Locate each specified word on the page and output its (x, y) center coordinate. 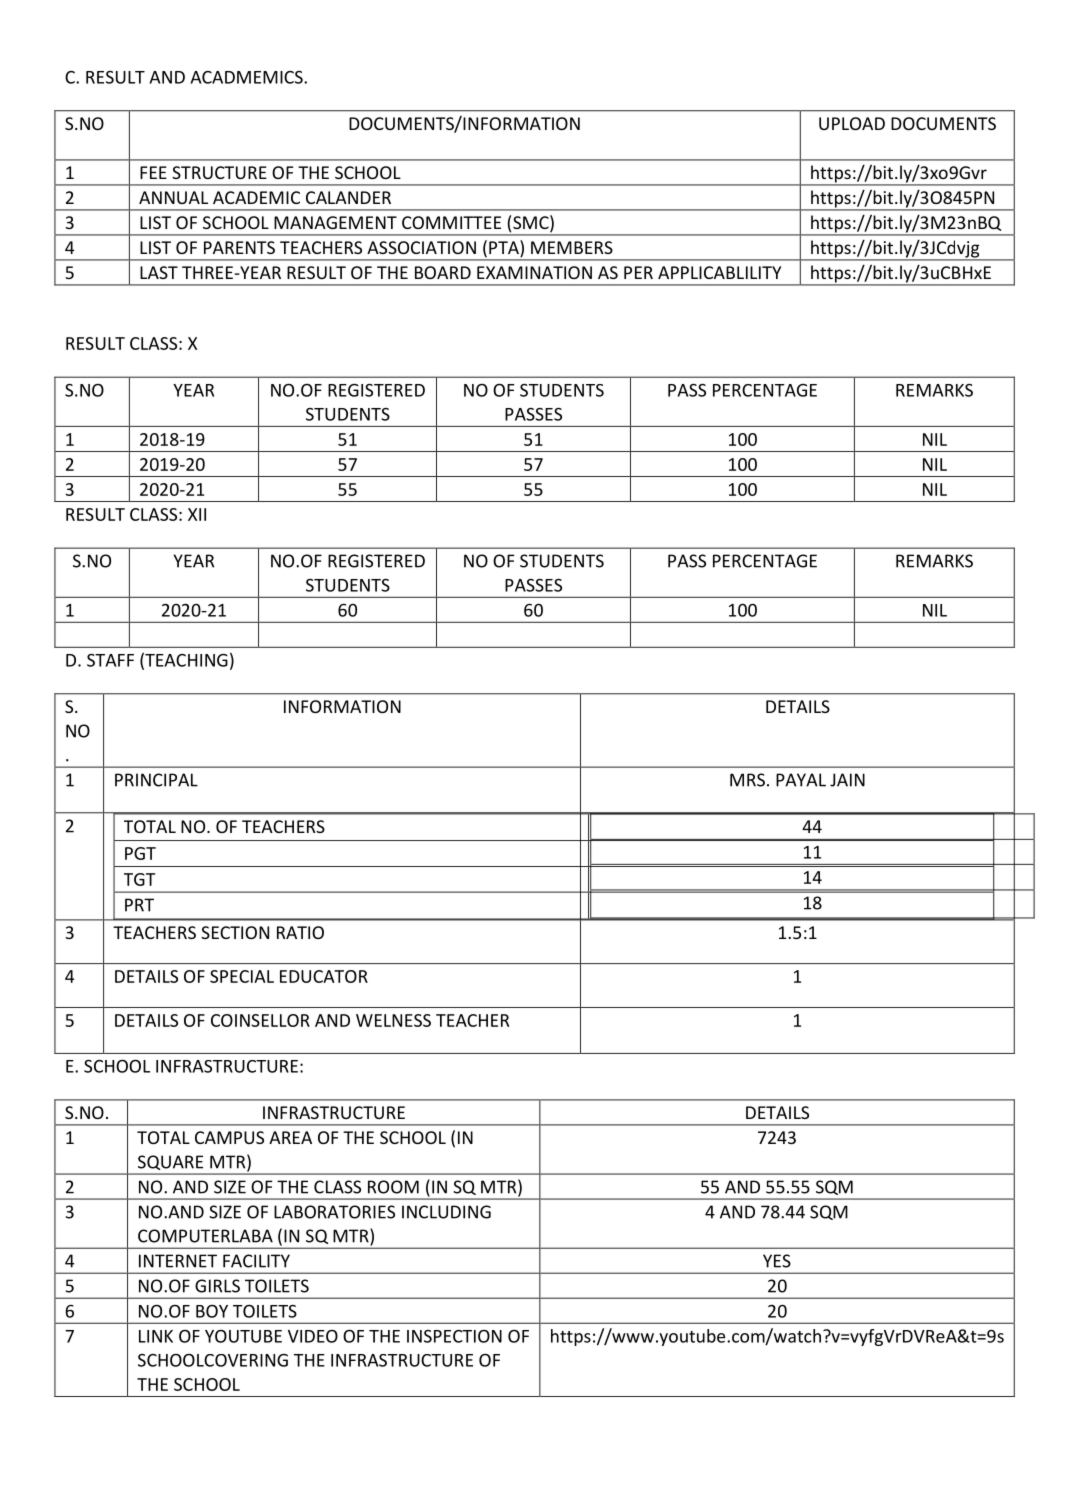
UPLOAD (852, 123)
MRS (747, 780)
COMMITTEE (451, 222)
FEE (153, 172)
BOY (212, 1311)
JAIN (847, 780)
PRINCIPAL (156, 780)
